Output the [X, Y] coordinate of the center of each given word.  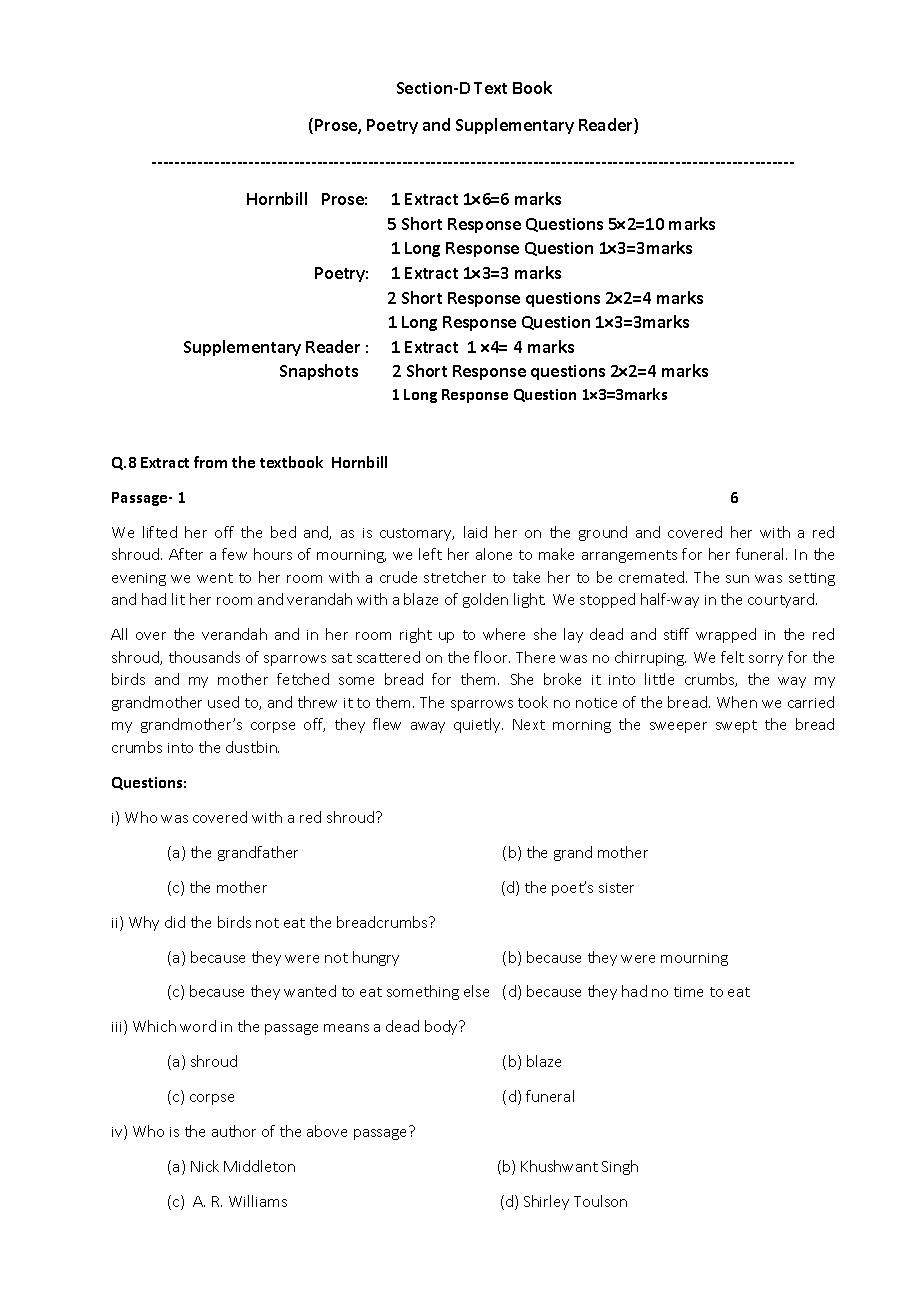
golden [485, 600]
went [215, 578]
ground [603, 533]
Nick [205, 1166]
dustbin [252, 747]
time [688, 992]
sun [737, 579]
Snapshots [319, 372]
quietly [478, 725]
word [198, 1026]
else [476, 991]
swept [736, 726]
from [210, 462]
